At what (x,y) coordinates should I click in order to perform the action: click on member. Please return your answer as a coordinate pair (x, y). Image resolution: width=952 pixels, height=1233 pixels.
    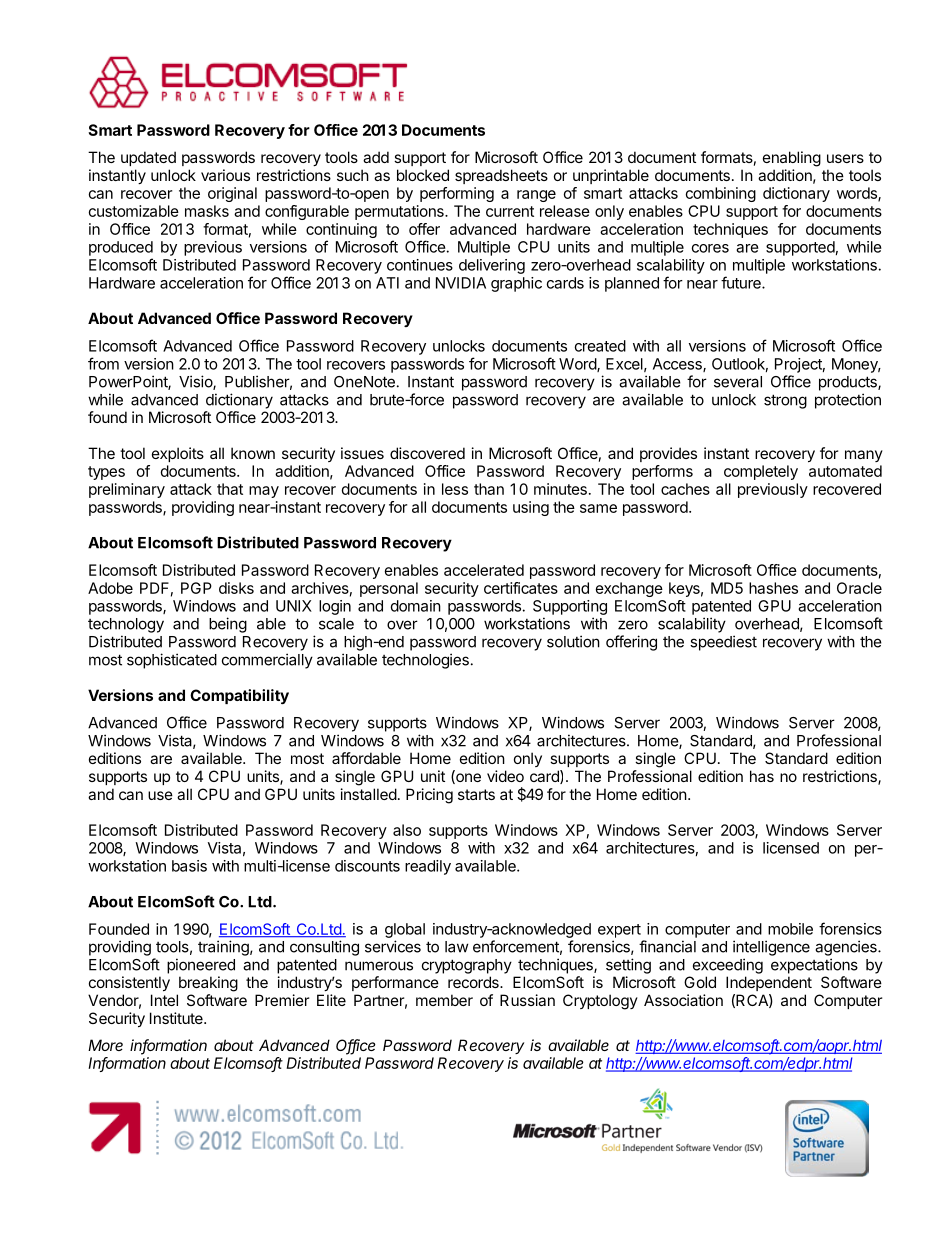
    Looking at the image, I should click on (444, 1000).
